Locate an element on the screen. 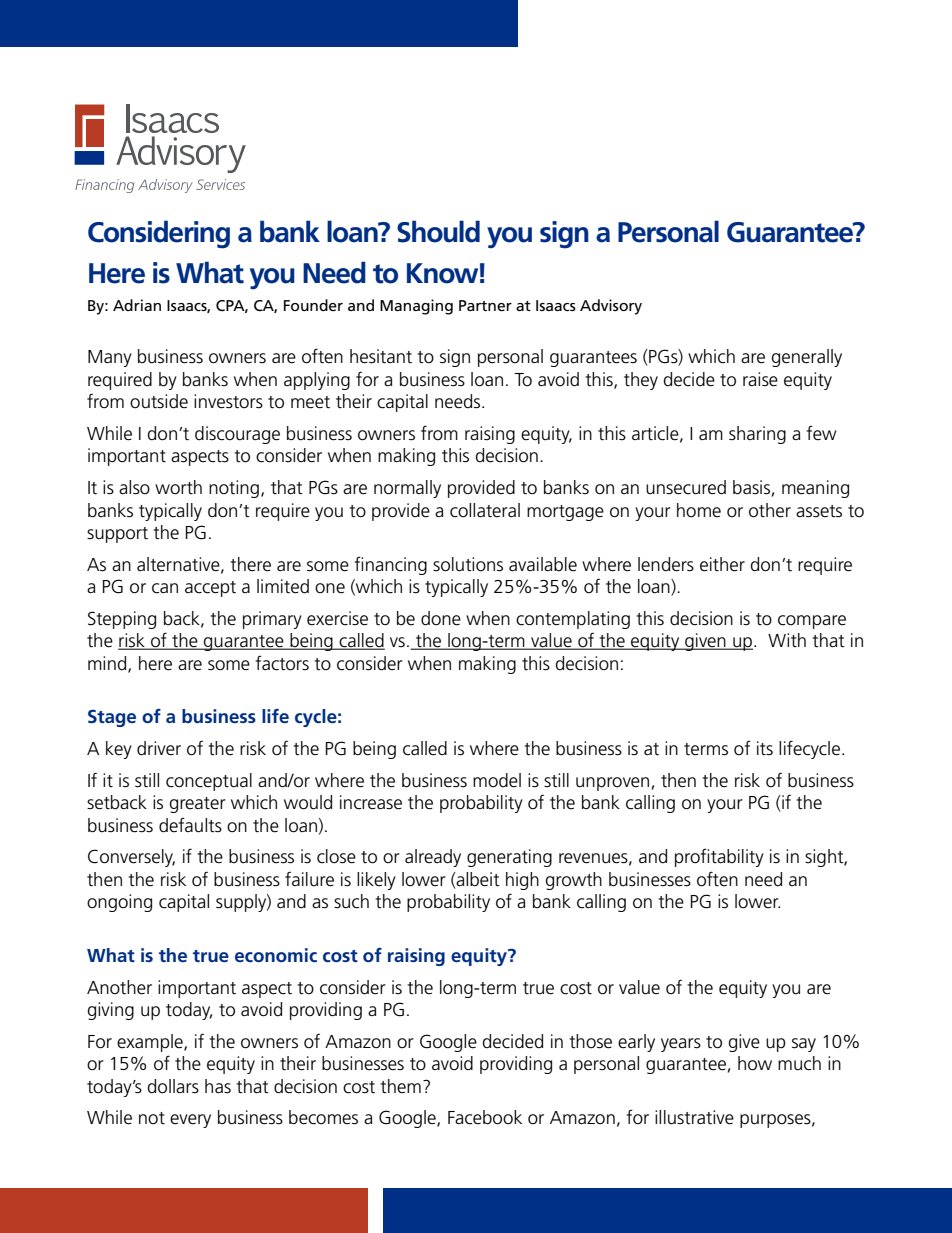 Image resolution: width=952 pixels, height=1233 pixels. mind is located at coordinates (108, 664).
